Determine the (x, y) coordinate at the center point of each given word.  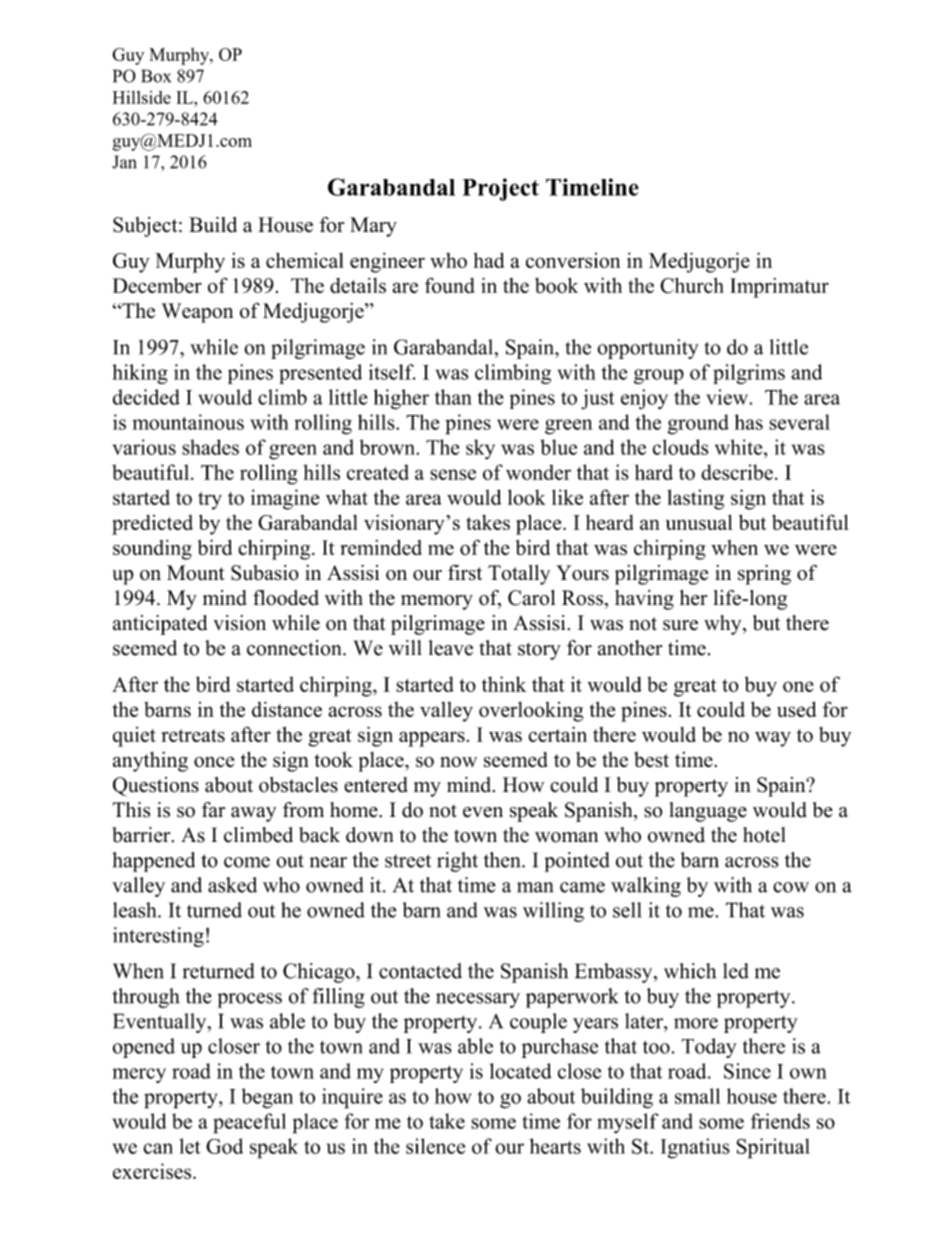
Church (692, 285)
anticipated (160, 625)
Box (156, 76)
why (724, 625)
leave (450, 648)
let (189, 1146)
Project (500, 189)
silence (435, 1146)
